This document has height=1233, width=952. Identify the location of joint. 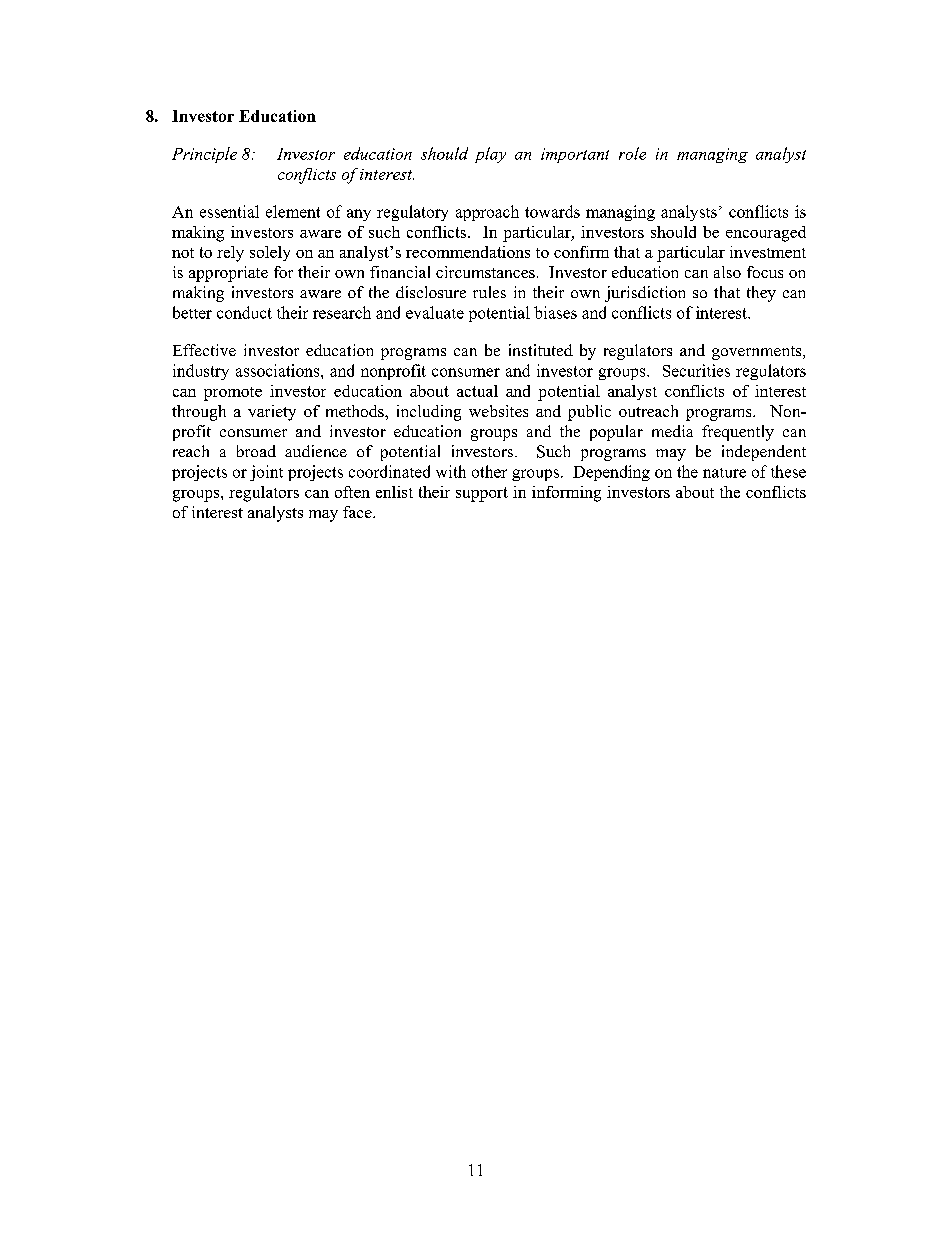
(266, 473).
